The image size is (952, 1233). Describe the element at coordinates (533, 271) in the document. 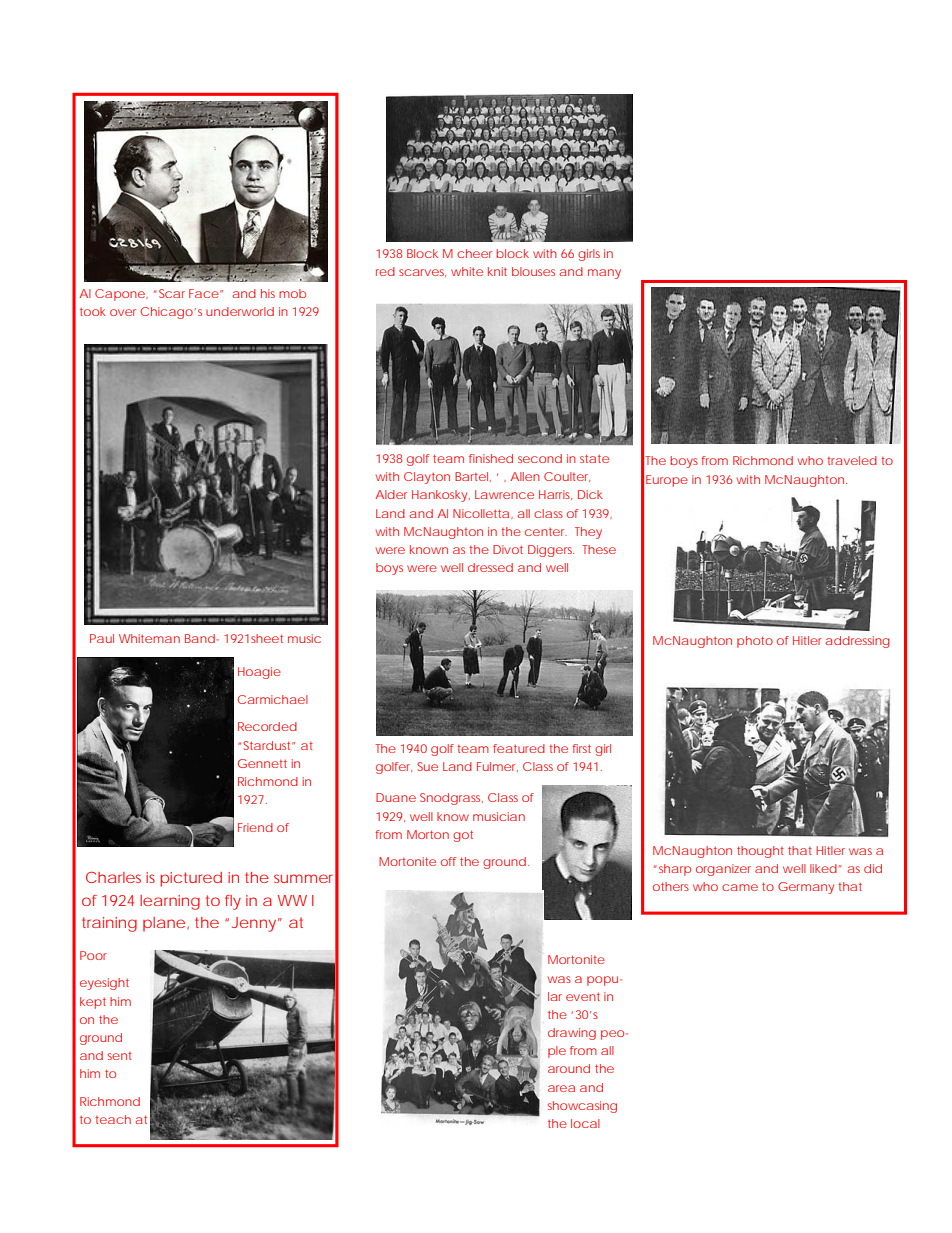

I see `blouses` at that location.
